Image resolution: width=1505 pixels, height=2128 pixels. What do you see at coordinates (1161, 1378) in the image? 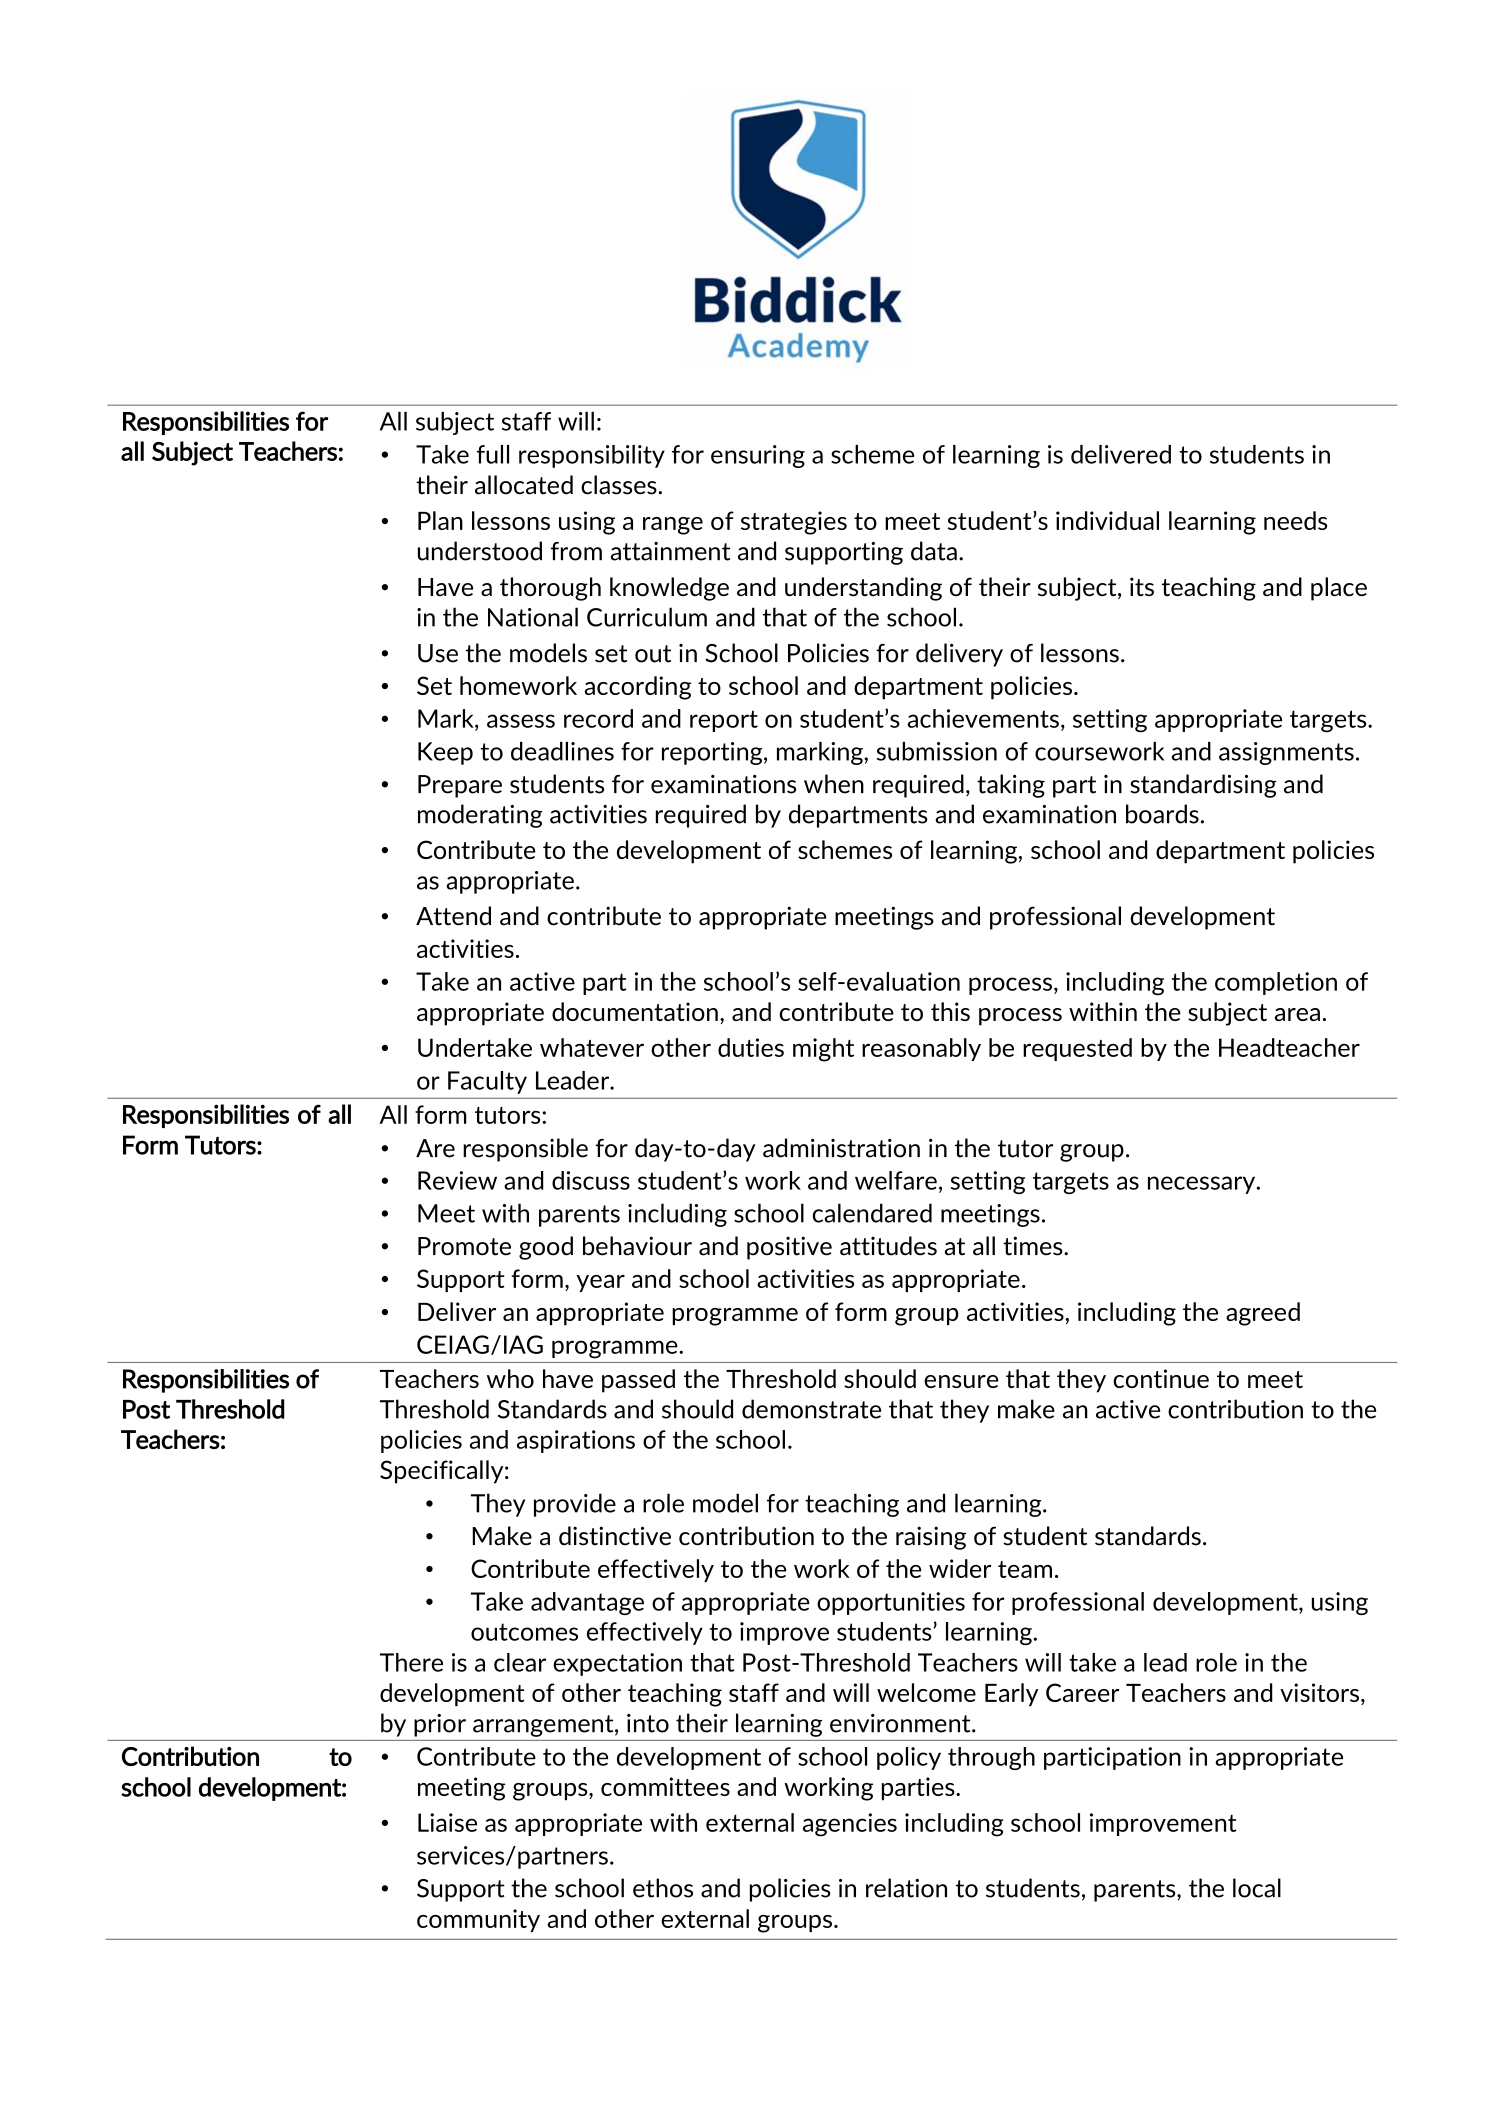
I see `continue` at bounding box center [1161, 1378].
